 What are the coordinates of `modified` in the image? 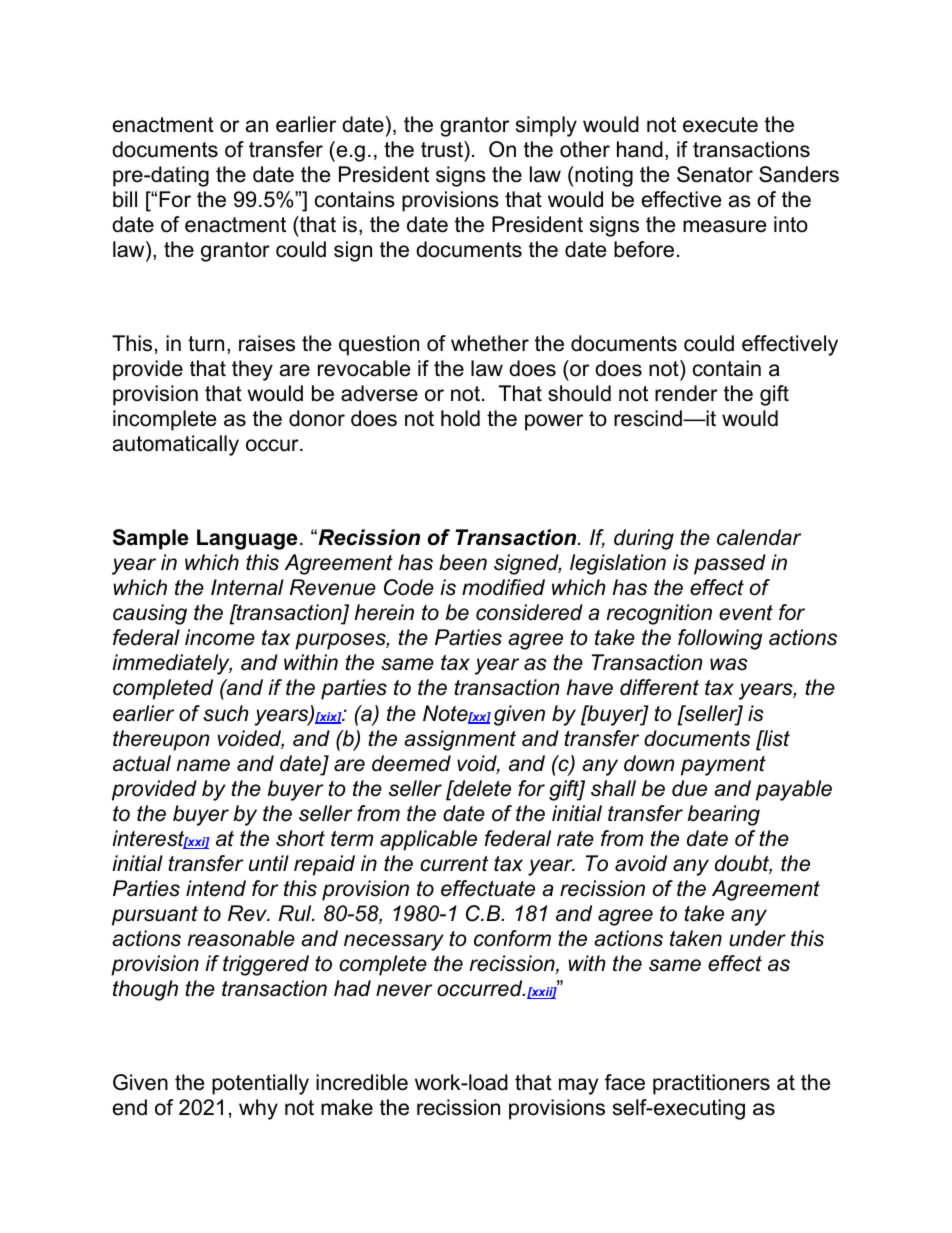 It's located at (503, 587).
